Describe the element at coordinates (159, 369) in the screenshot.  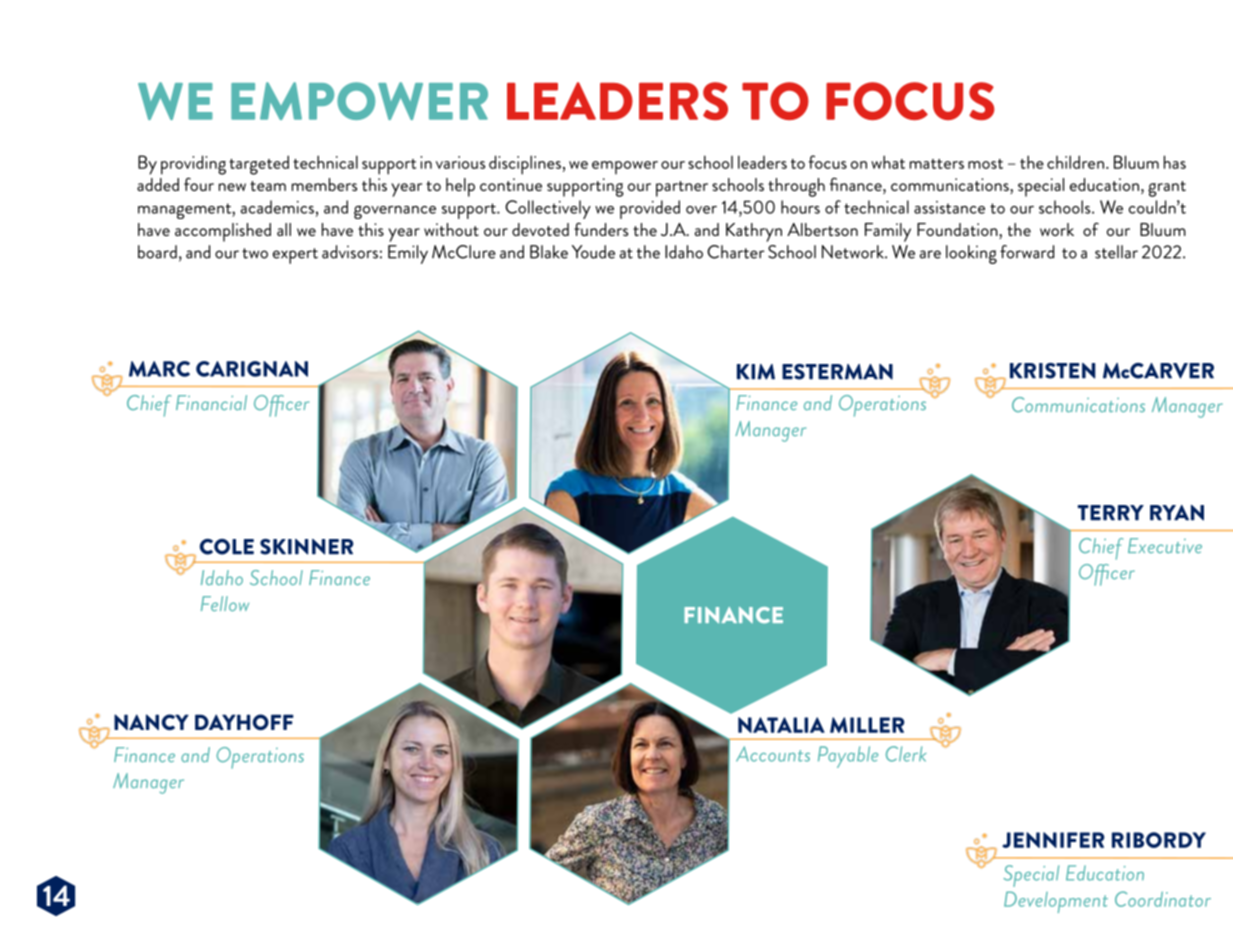
I see `MARC` at that location.
